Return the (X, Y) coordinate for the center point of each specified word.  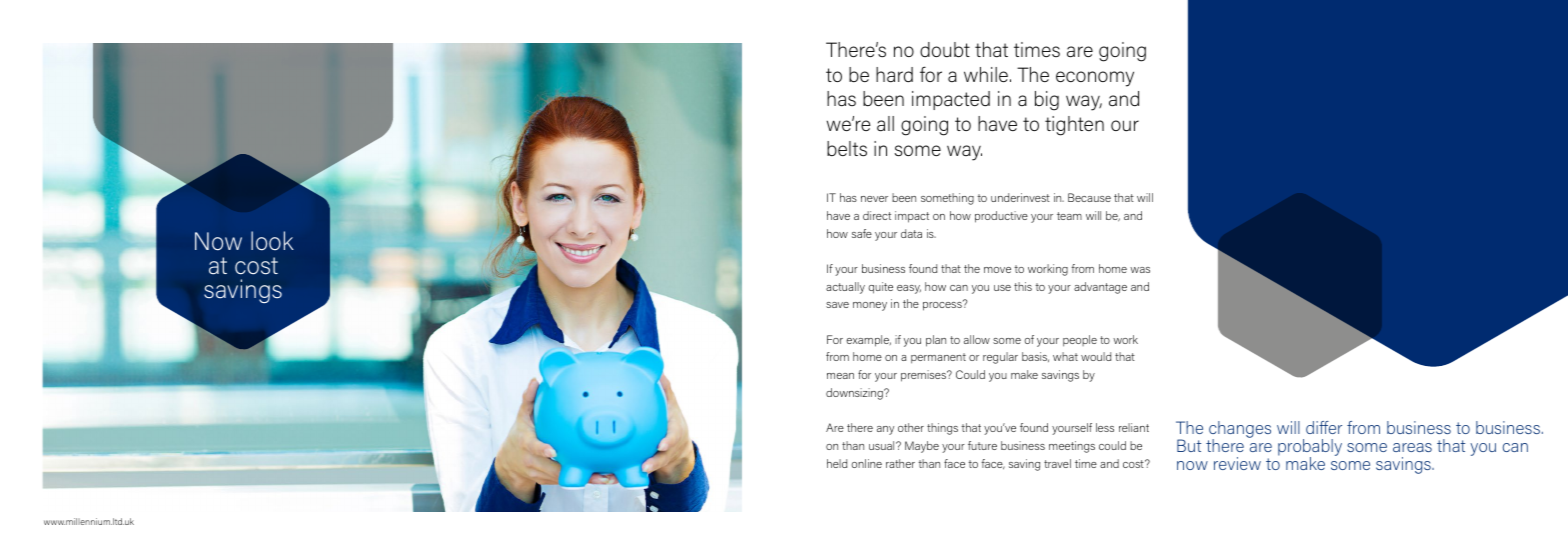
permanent (938, 358)
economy (1095, 79)
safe (862, 233)
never (874, 199)
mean (840, 376)
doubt (945, 50)
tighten (1074, 126)
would (1096, 356)
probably (1310, 449)
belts (847, 149)
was (1140, 270)
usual (883, 445)
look (272, 241)
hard (894, 75)
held (837, 463)
